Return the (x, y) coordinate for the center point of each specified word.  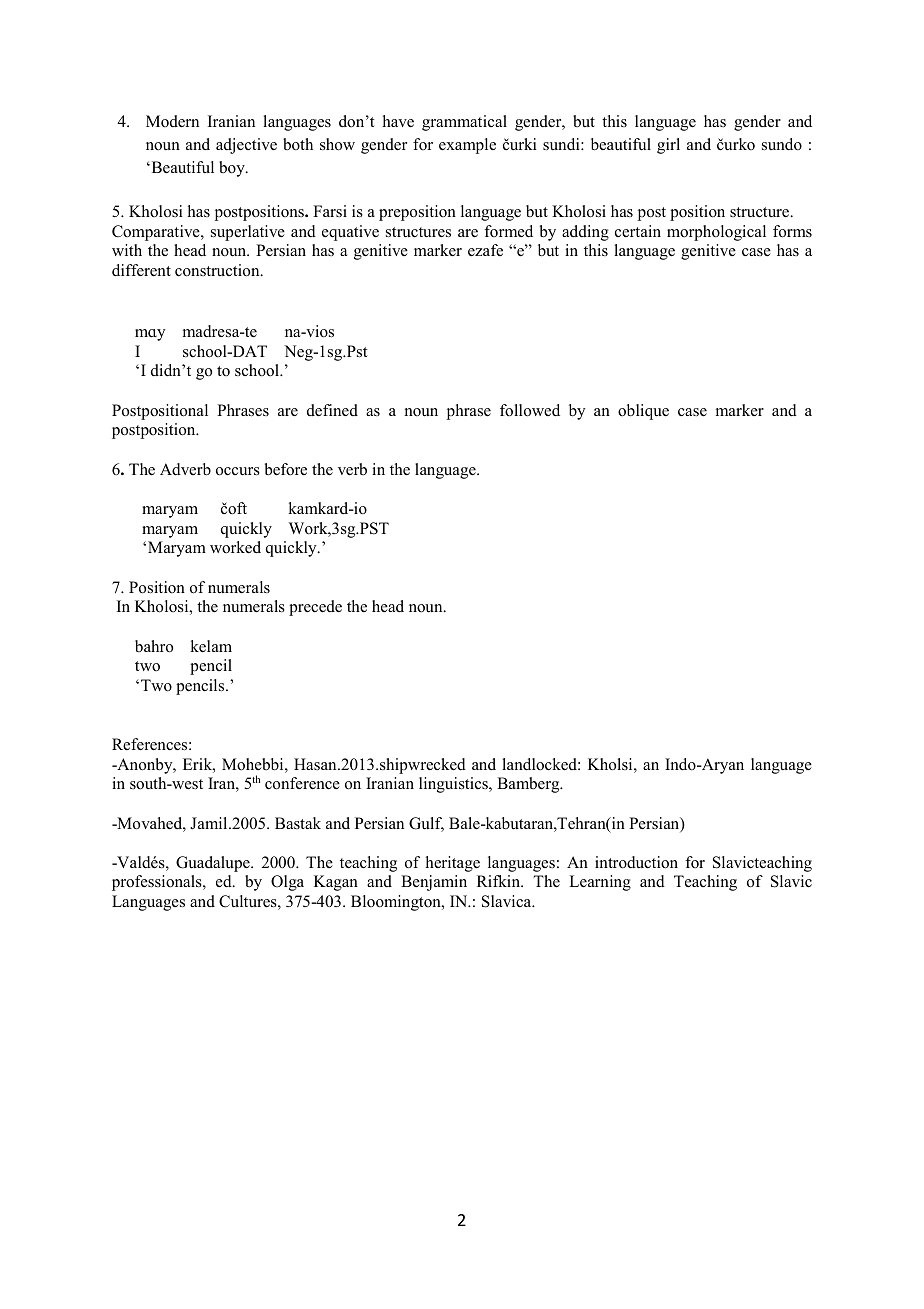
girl (668, 146)
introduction (636, 862)
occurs (238, 471)
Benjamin (434, 883)
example (467, 146)
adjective (246, 146)
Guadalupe (214, 864)
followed (530, 410)
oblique (643, 412)
